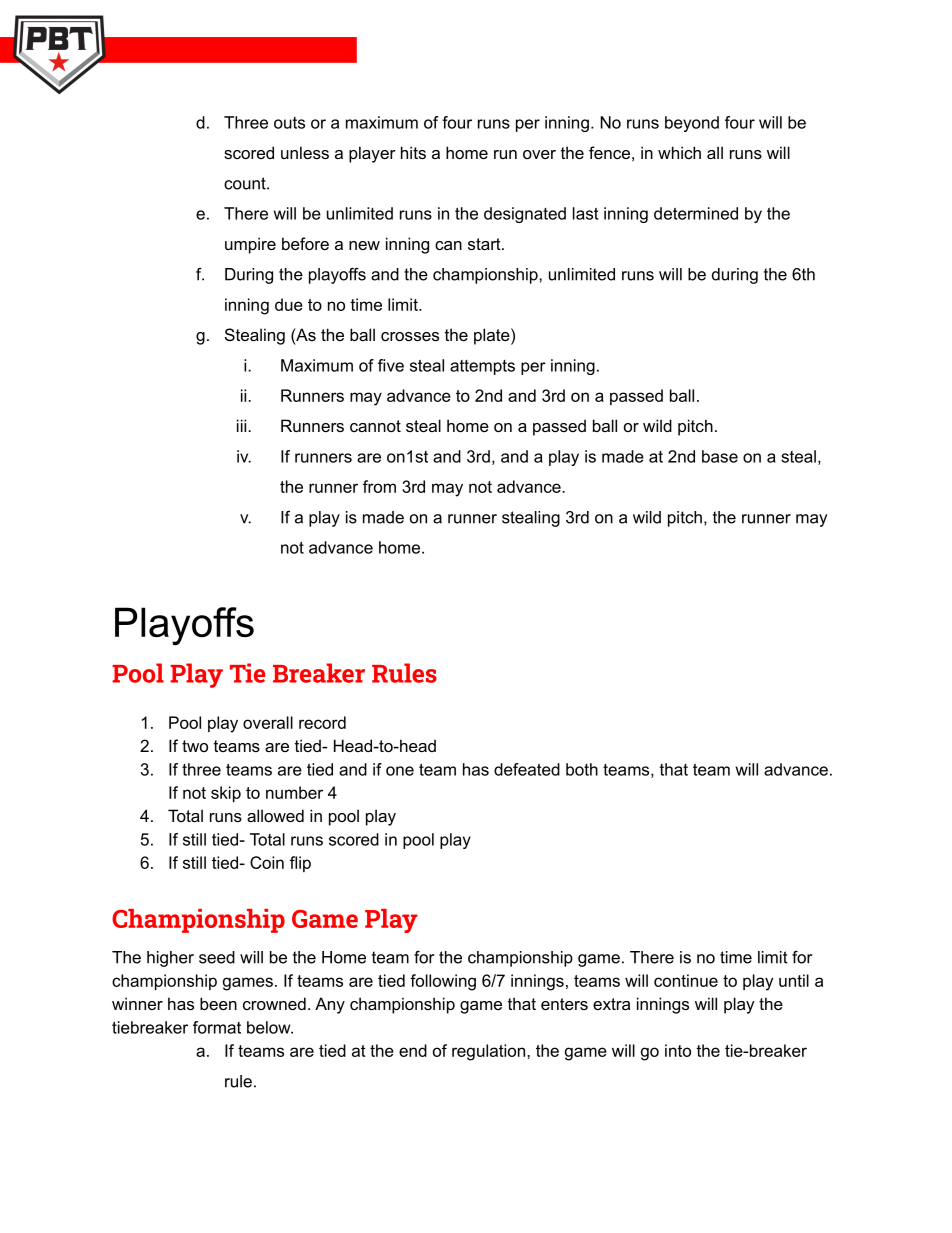 Image resolution: width=952 pixels, height=1233 pixels. What do you see at coordinates (243, 425) in the screenshot?
I see `iii` at bounding box center [243, 425].
